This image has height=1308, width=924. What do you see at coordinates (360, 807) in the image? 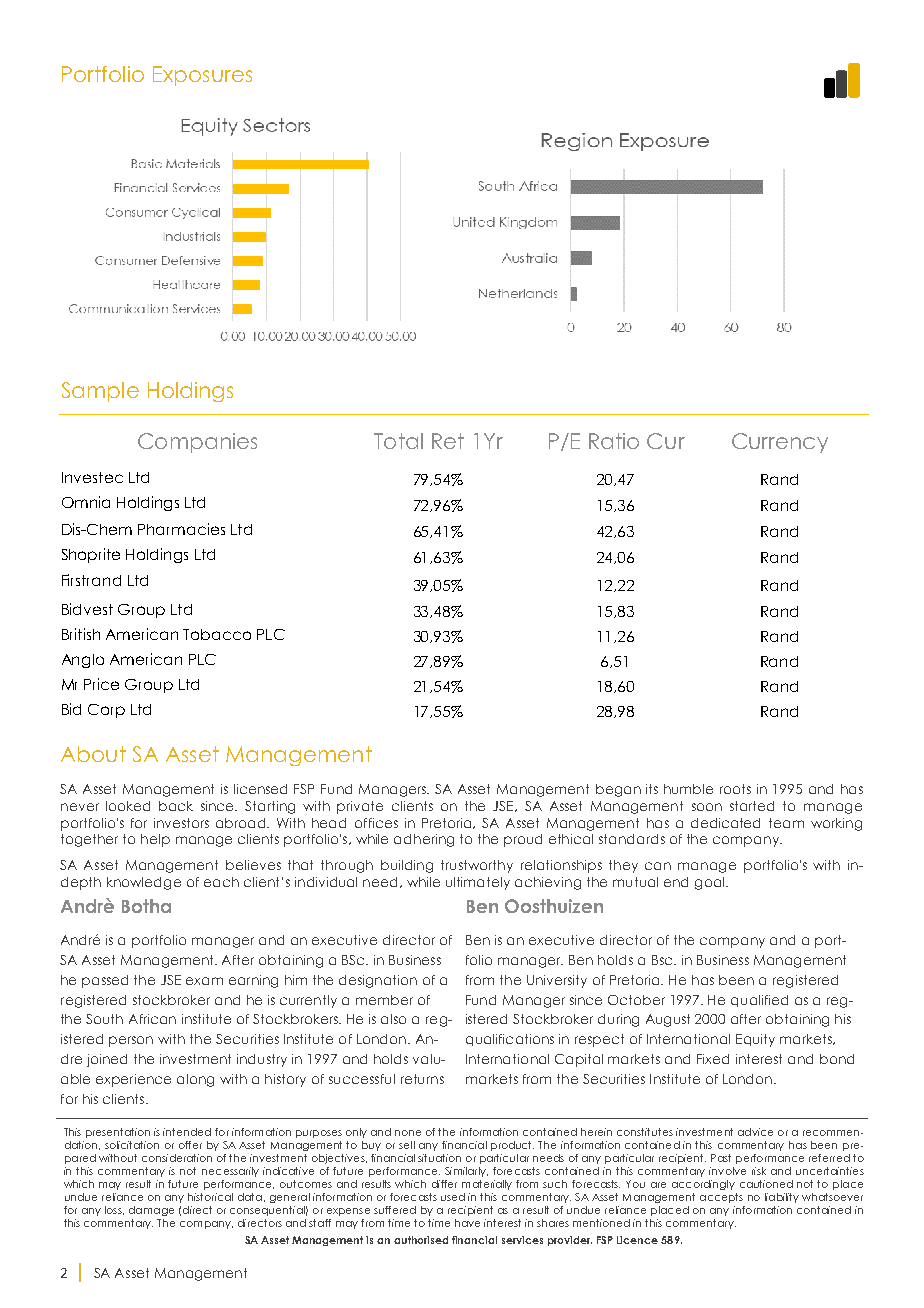
I see `private` at bounding box center [360, 807].
